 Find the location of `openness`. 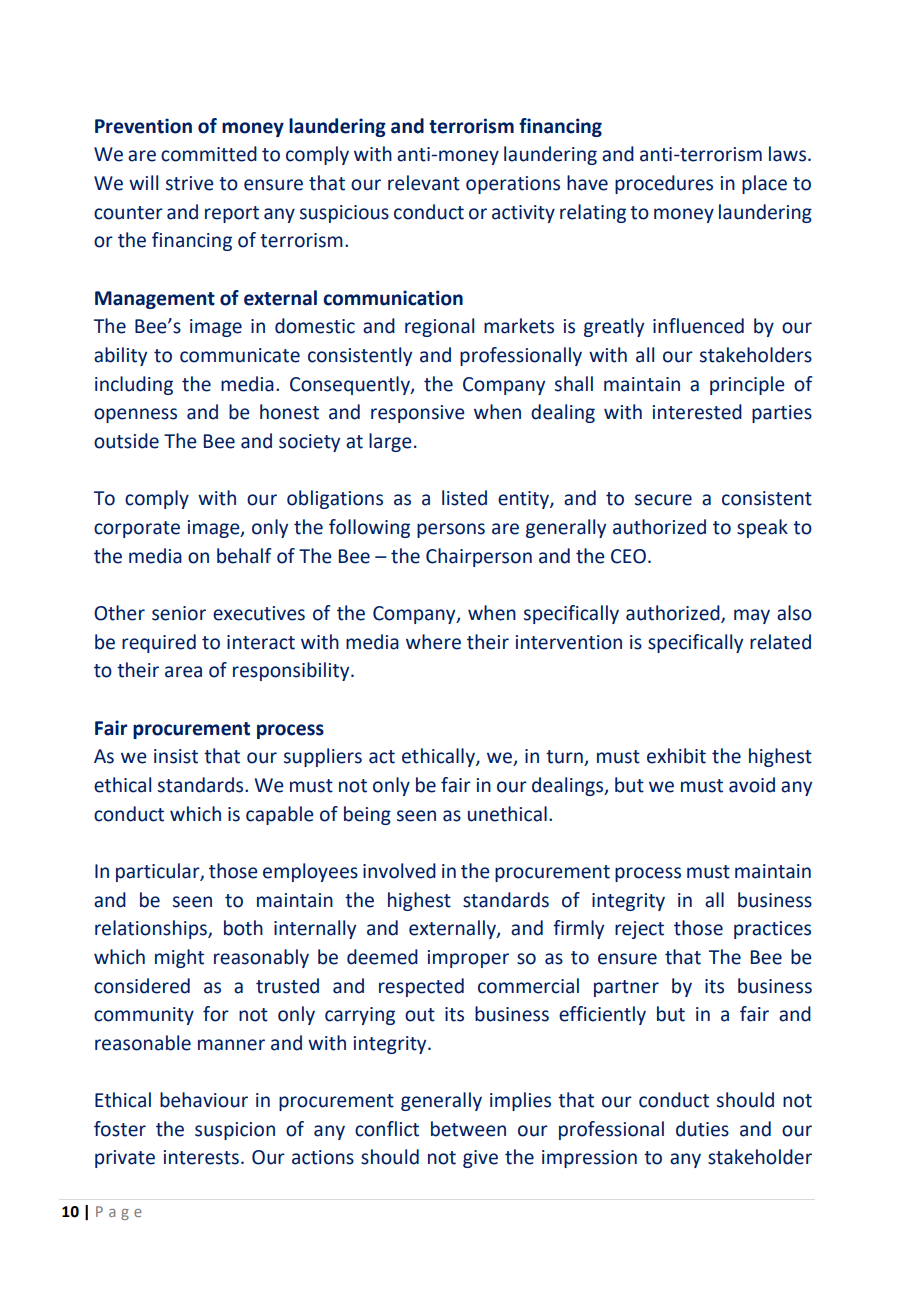

openness is located at coordinates (135, 415).
